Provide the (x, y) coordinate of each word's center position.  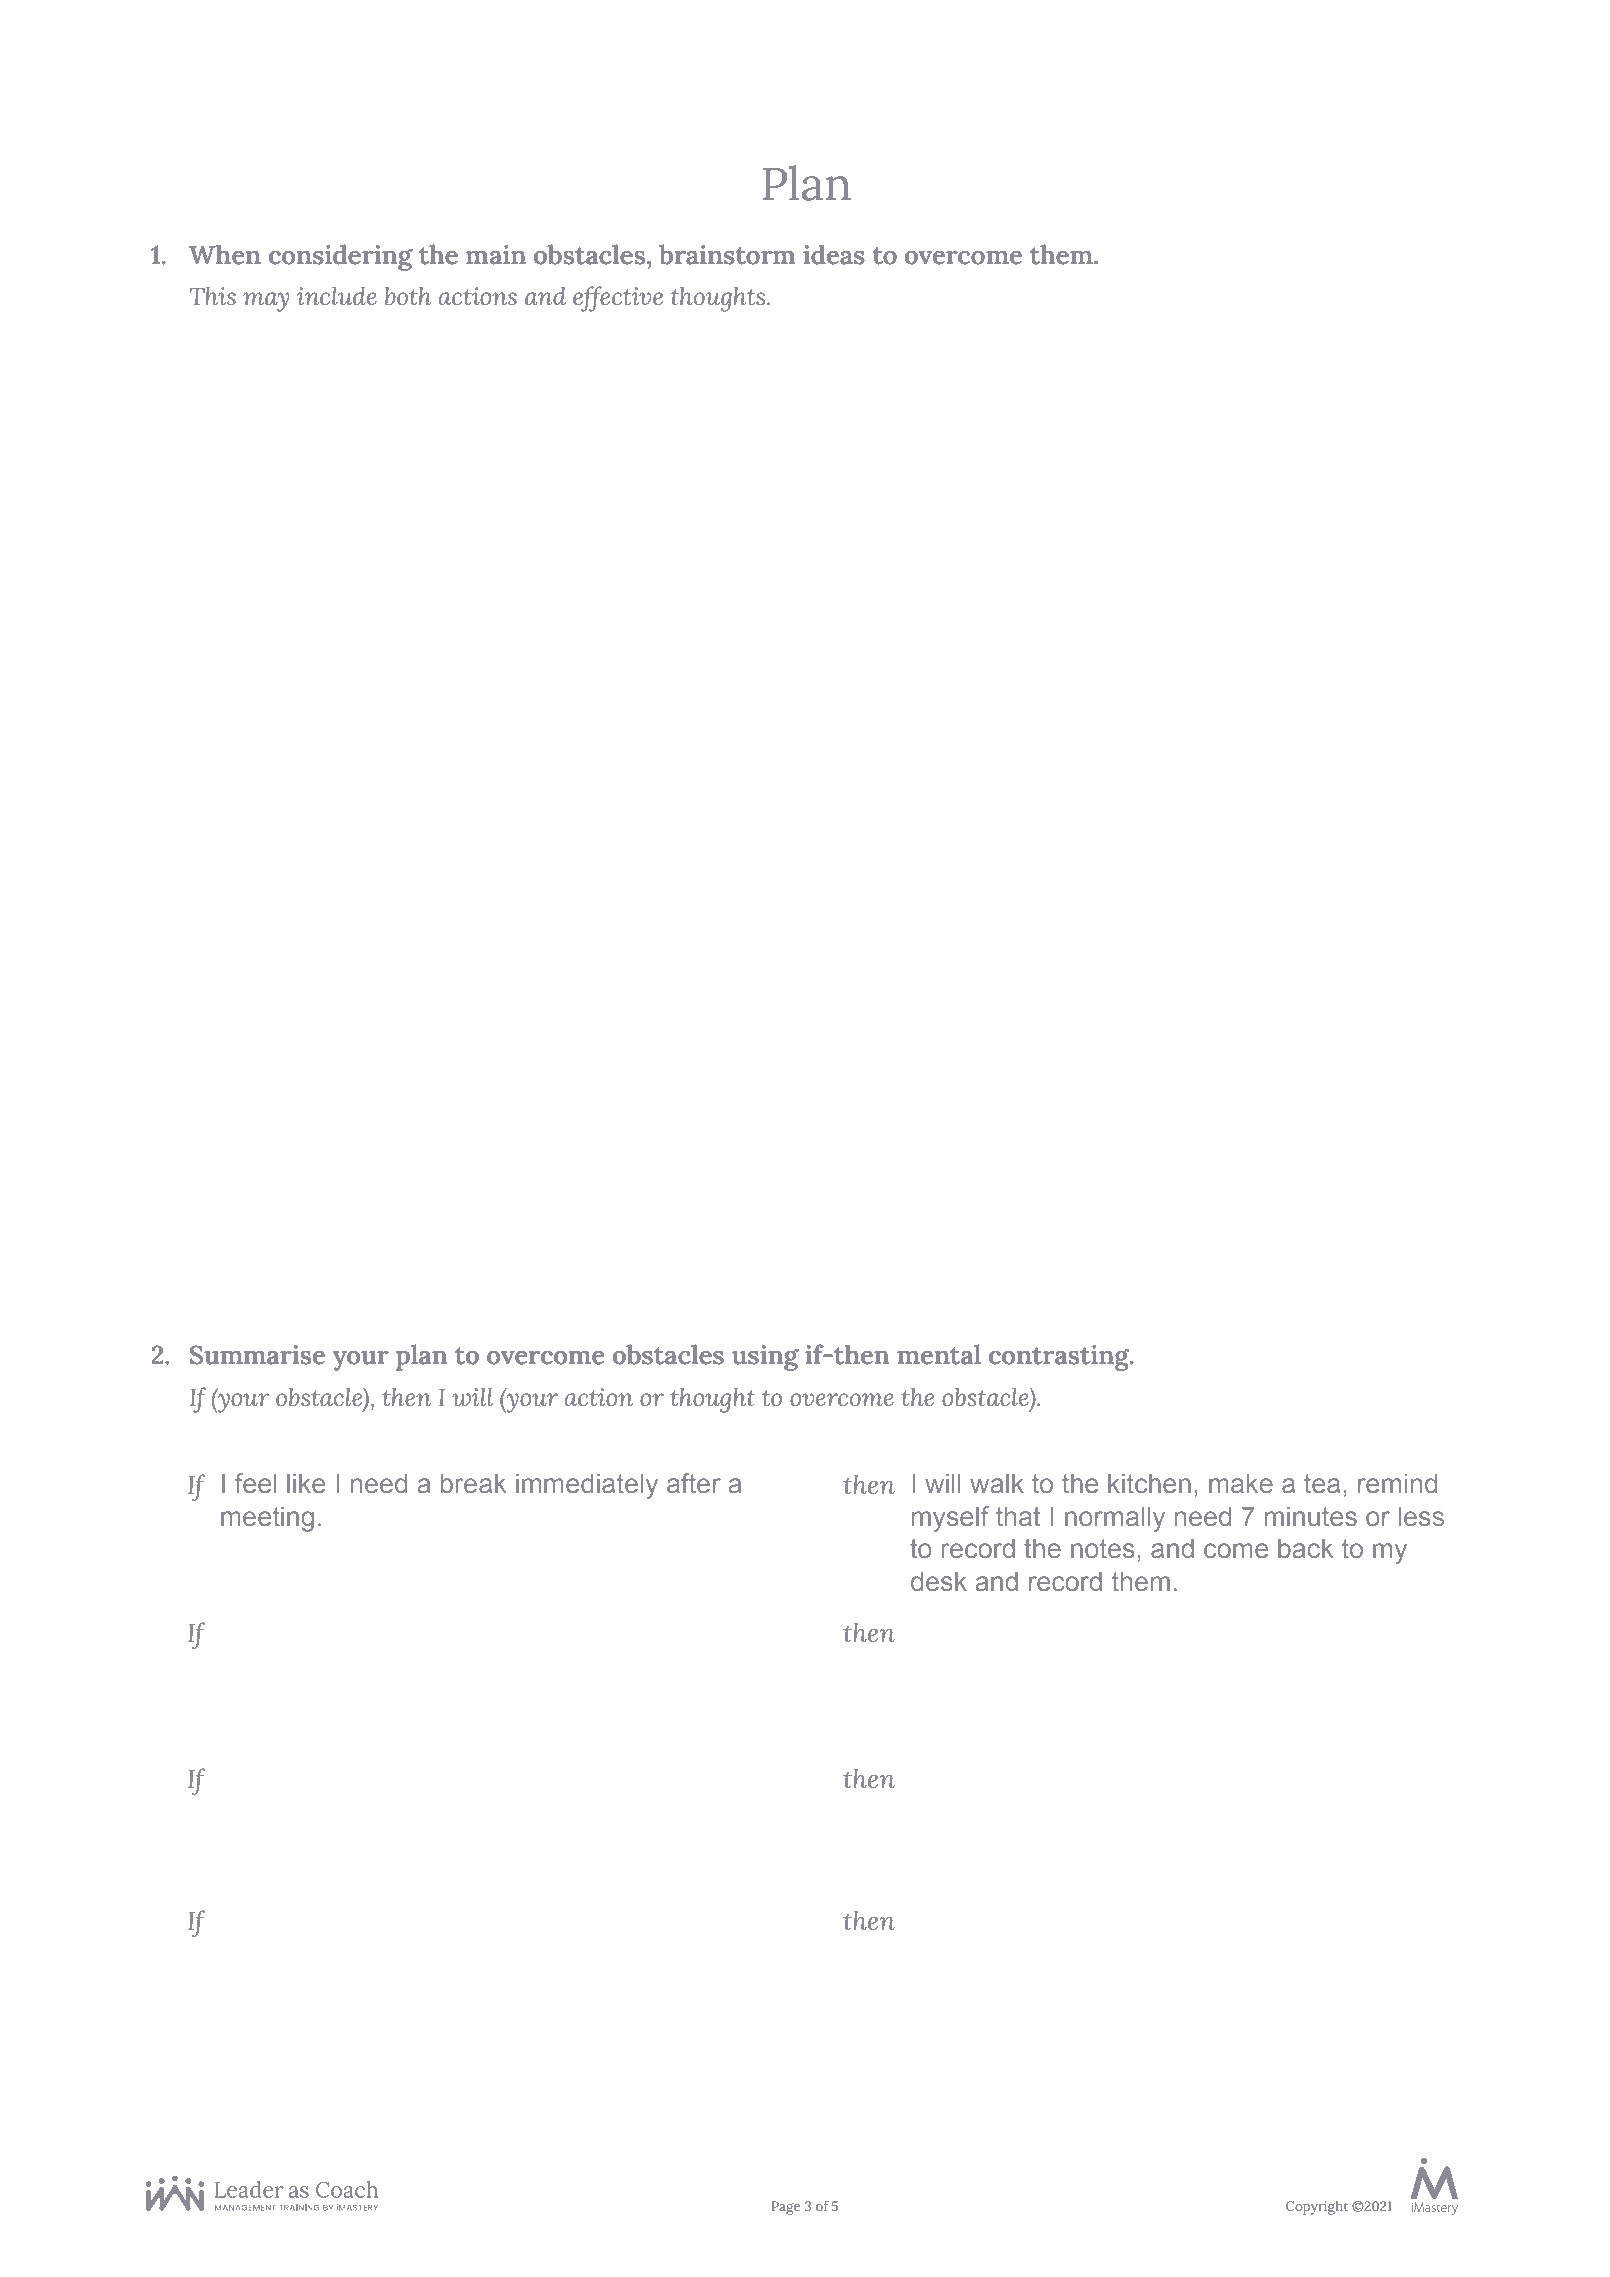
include (337, 296)
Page (786, 2208)
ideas (834, 254)
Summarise (257, 1355)
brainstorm (727, 254)
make (1241, 1483)
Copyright (1317, 2208)
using (765, 1358)
